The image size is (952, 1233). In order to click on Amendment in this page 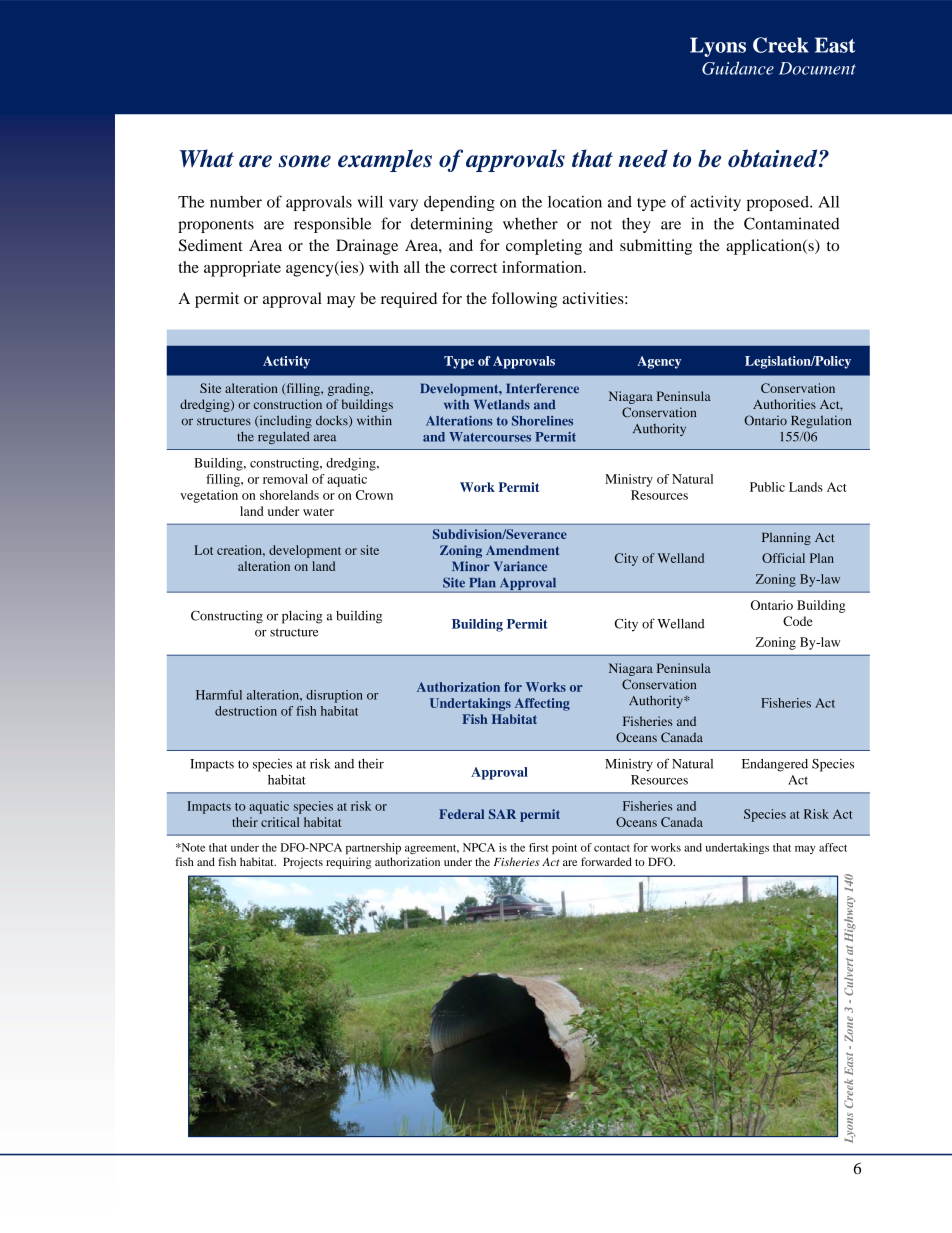, I will do `click(522, 550)`.
